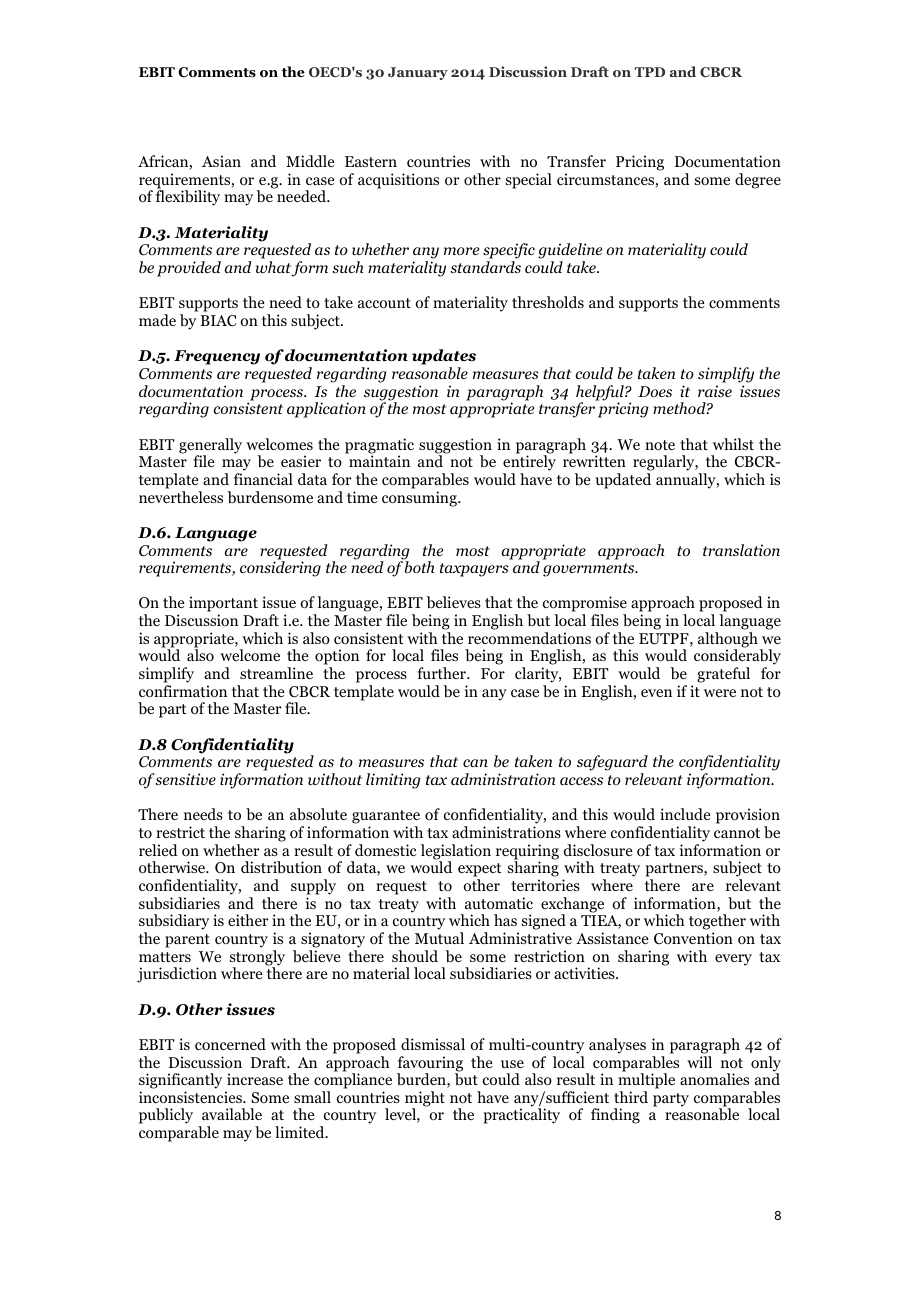 The width and height of the page is (924, 1308). What do you see at coordinates (474, 570) in the page?
I see `taxpayers` at bounding box center [474, 570].
